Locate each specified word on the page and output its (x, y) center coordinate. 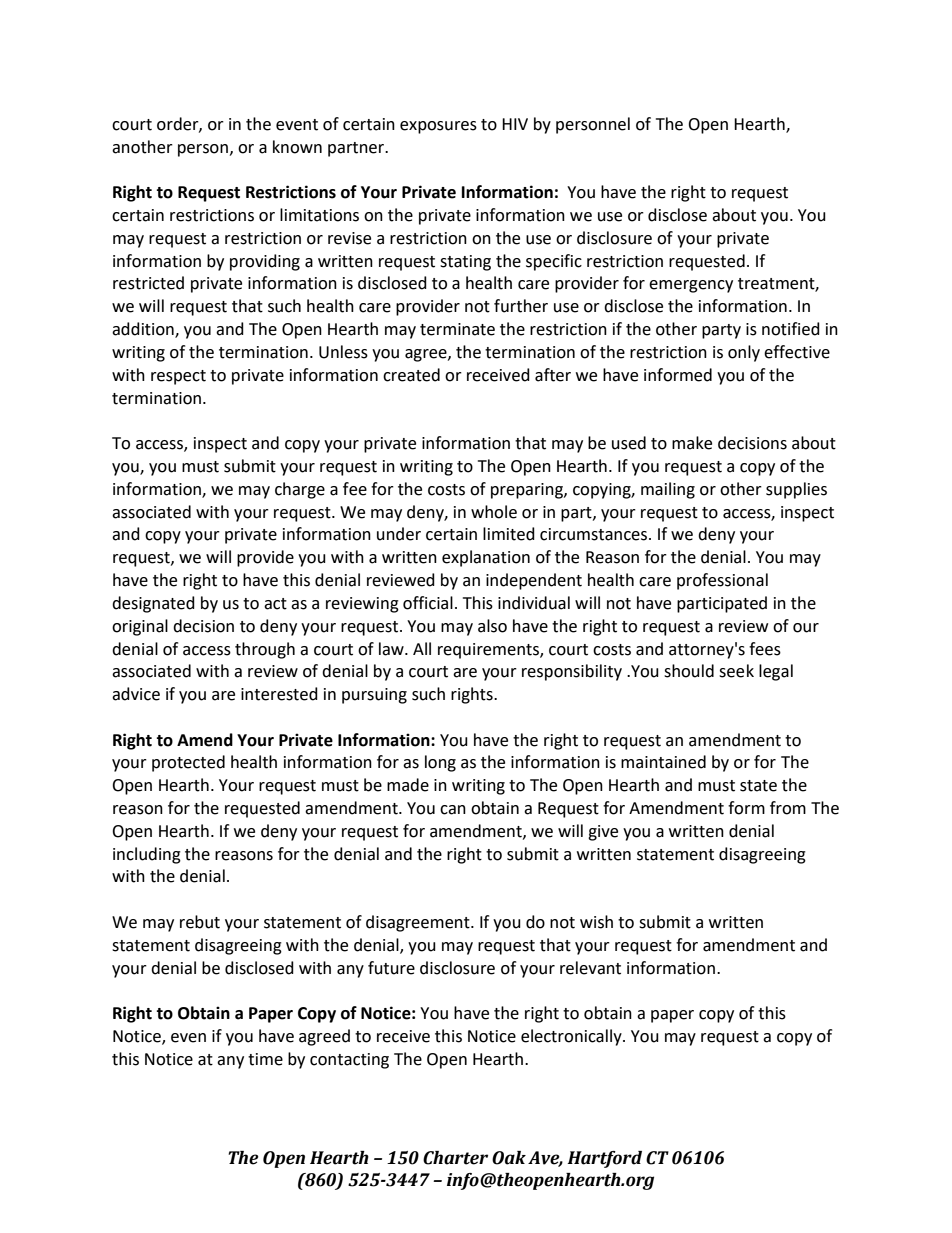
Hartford (604, 1159)
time (265, 1059)
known (297, 147)
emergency (691, 286)
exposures (438, 127)
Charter (455, 1158)
